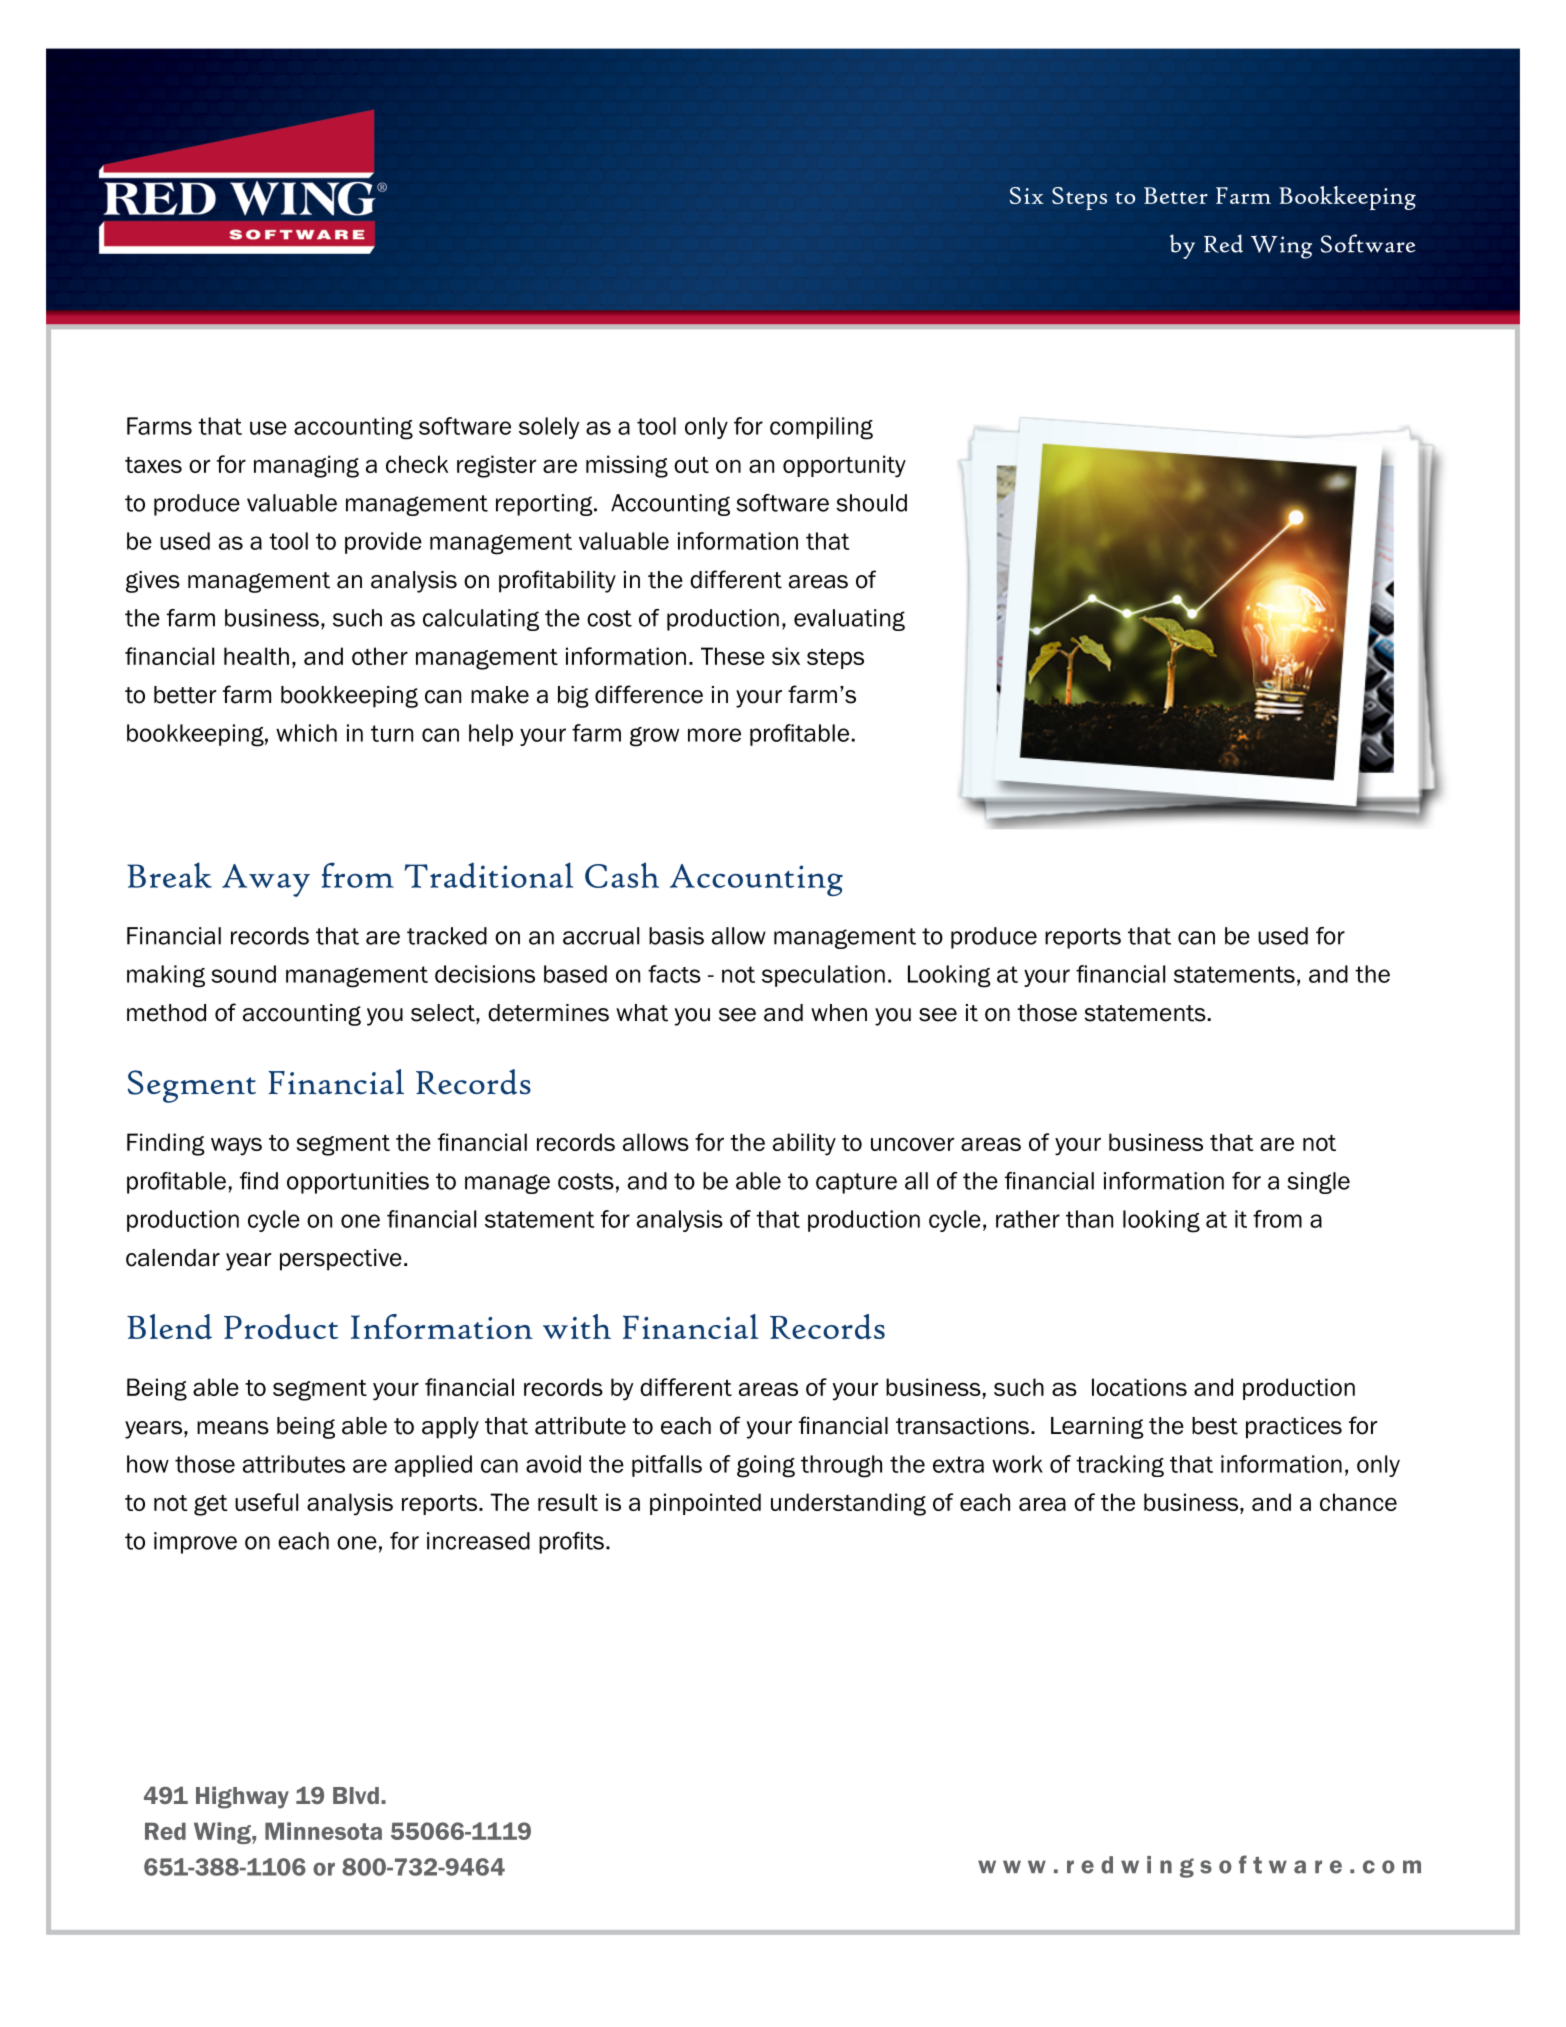  Describe the element at coordinates (306, 466) in the screenshot. I see `managing` at that location.
